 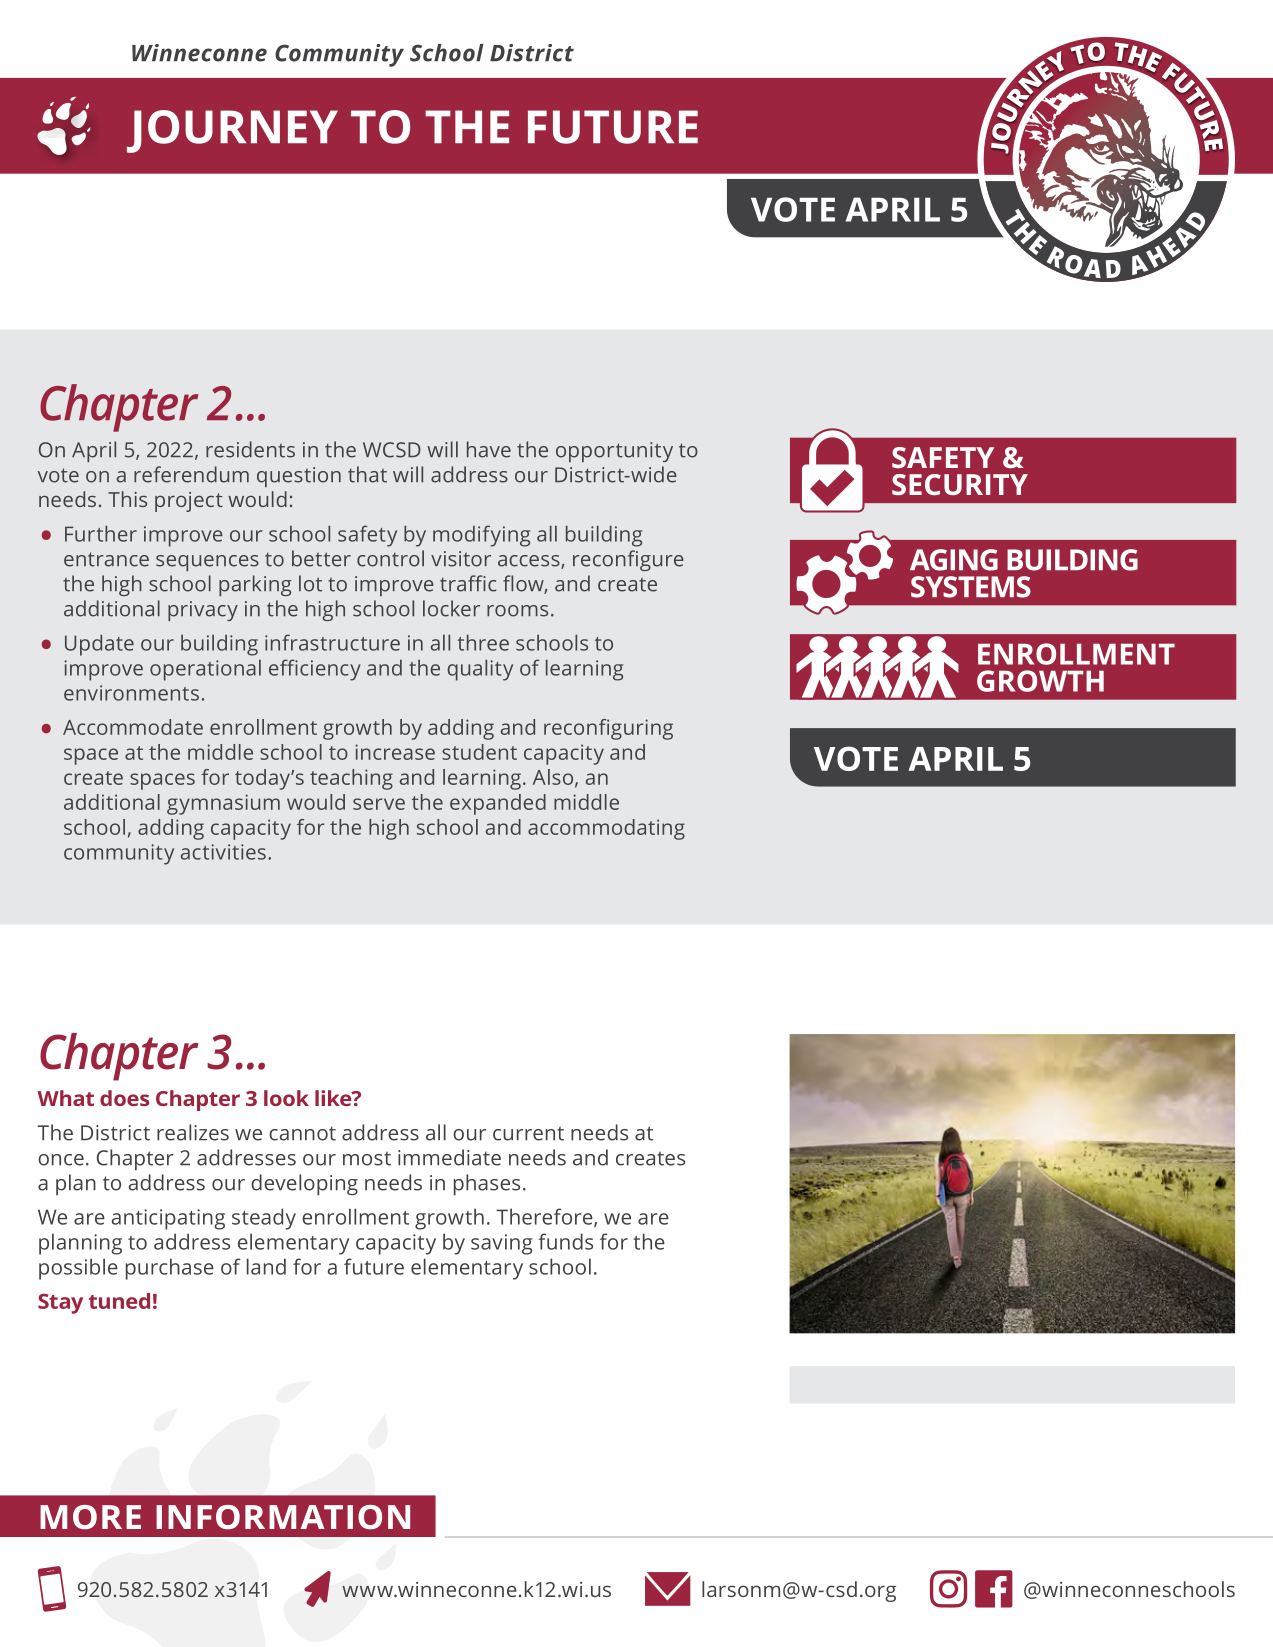 I want to click on INFORMATION, so click(x=283, y=1517).
